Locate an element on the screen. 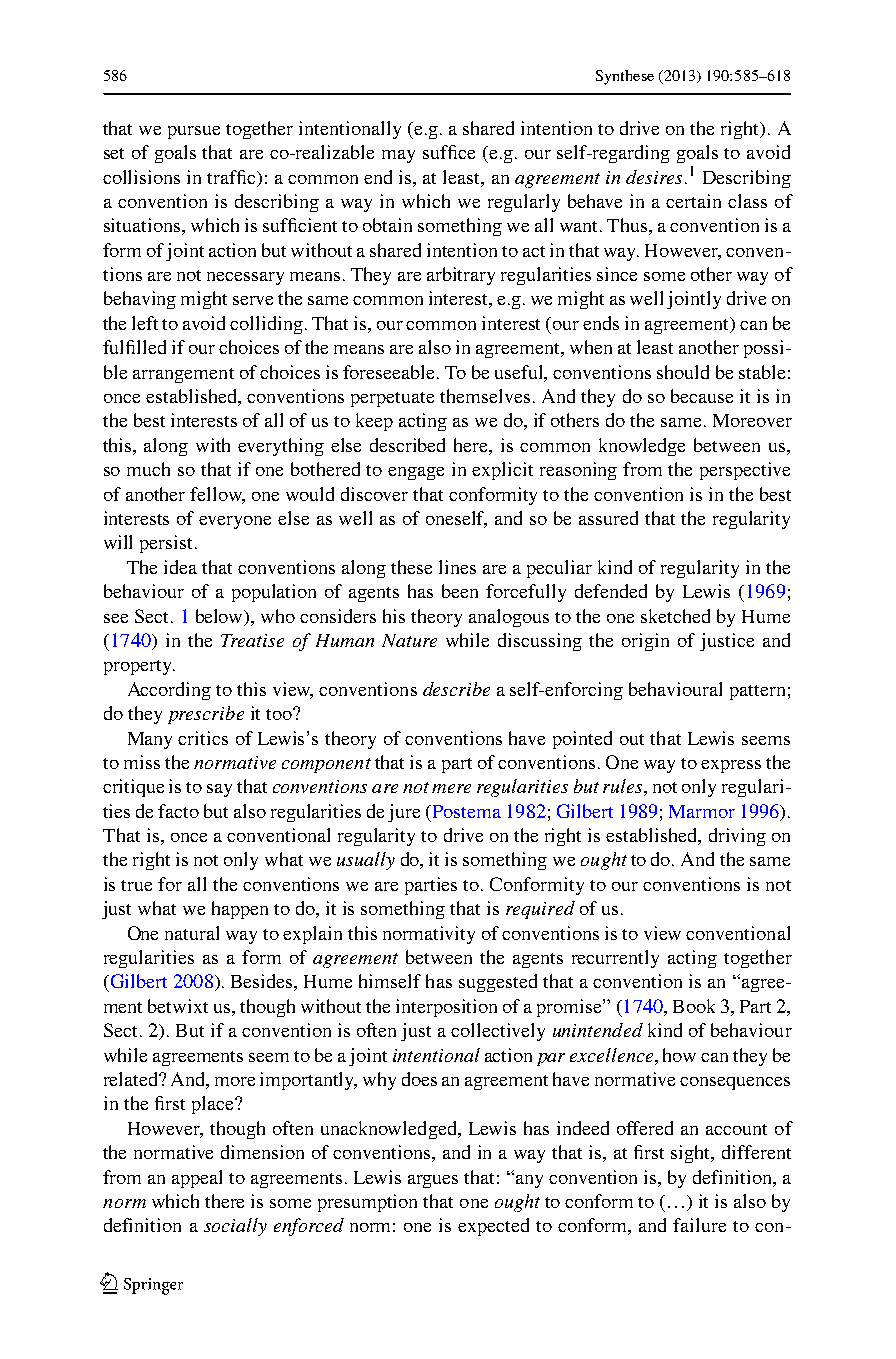  According is located at coordinates (169, 691).
